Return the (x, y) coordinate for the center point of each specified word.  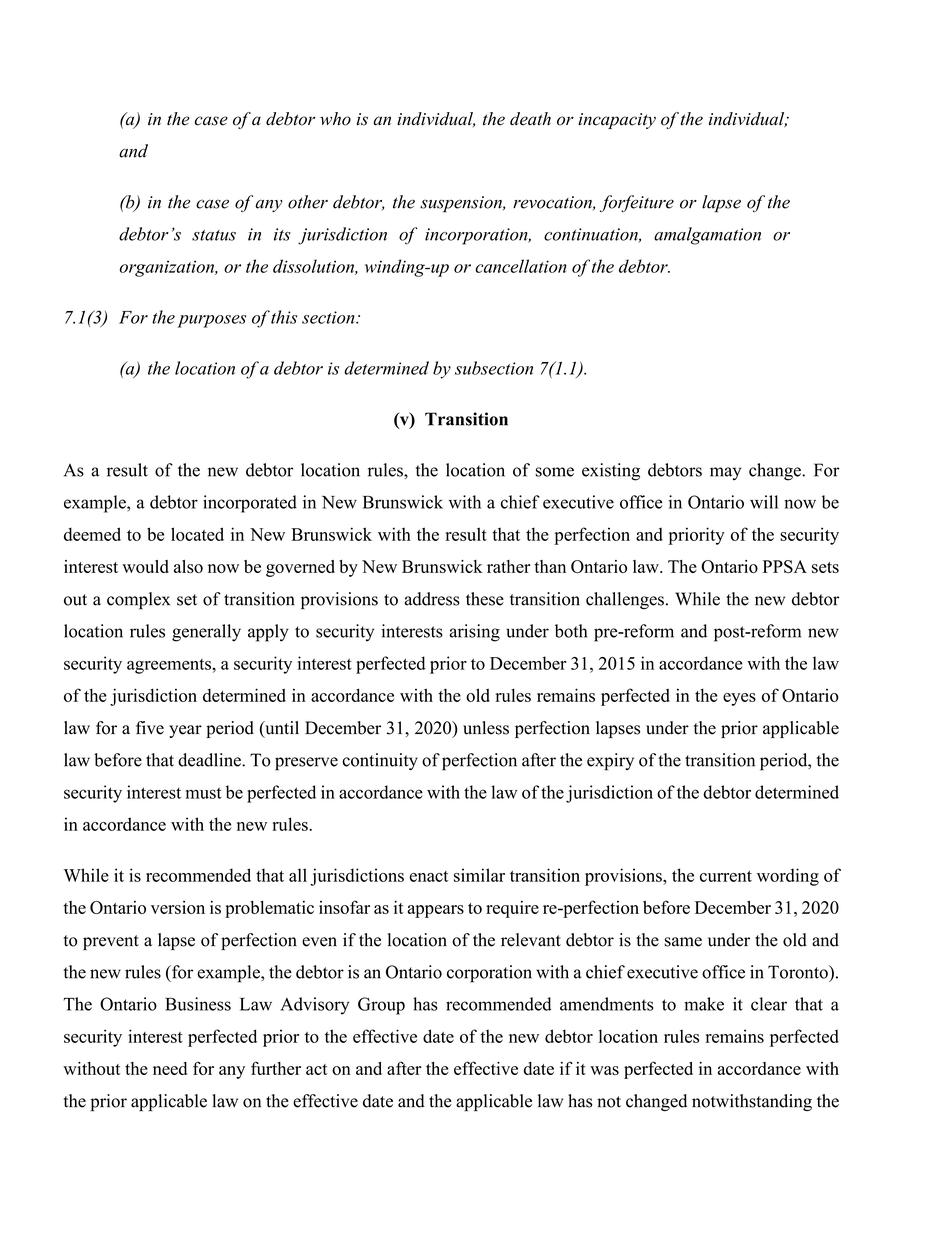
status (214, 235)
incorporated (250, 504)
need (170, 1068)
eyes (739, 699)
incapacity (617, 121)
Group (381, 1006)
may (725, 473)
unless (486, 728)
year (185, 731)
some (555, 472)
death (530, 119)
